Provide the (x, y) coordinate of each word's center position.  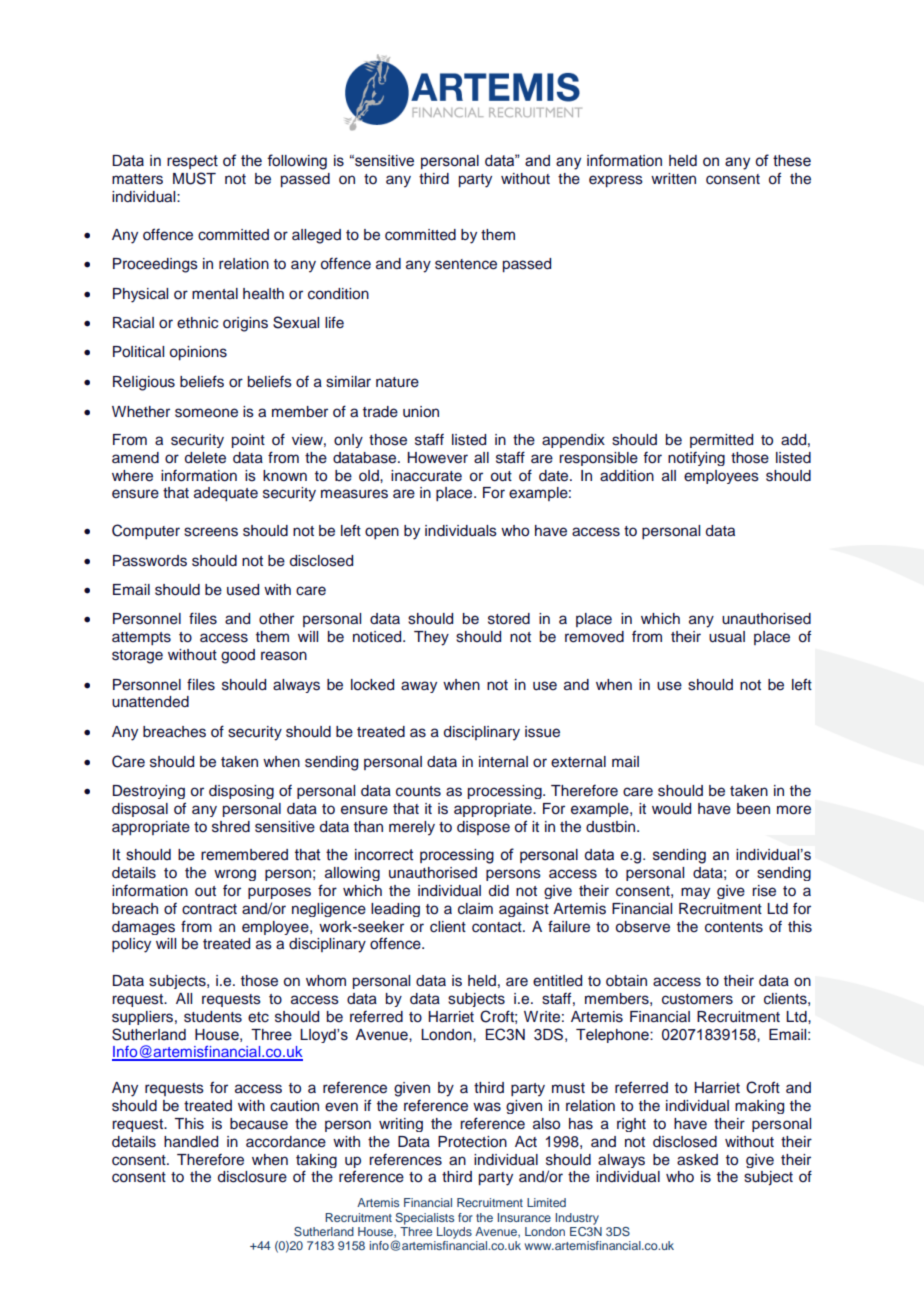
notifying (696, 459)
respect (192, 162)
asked (697, 1160)
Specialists (424, 1219)
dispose (483, 828)
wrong (235, 875)
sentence (466, 264)
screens (211, 532)
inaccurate (426, 476)
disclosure (252, 1177)
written (673, 179)
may (695, 893)
